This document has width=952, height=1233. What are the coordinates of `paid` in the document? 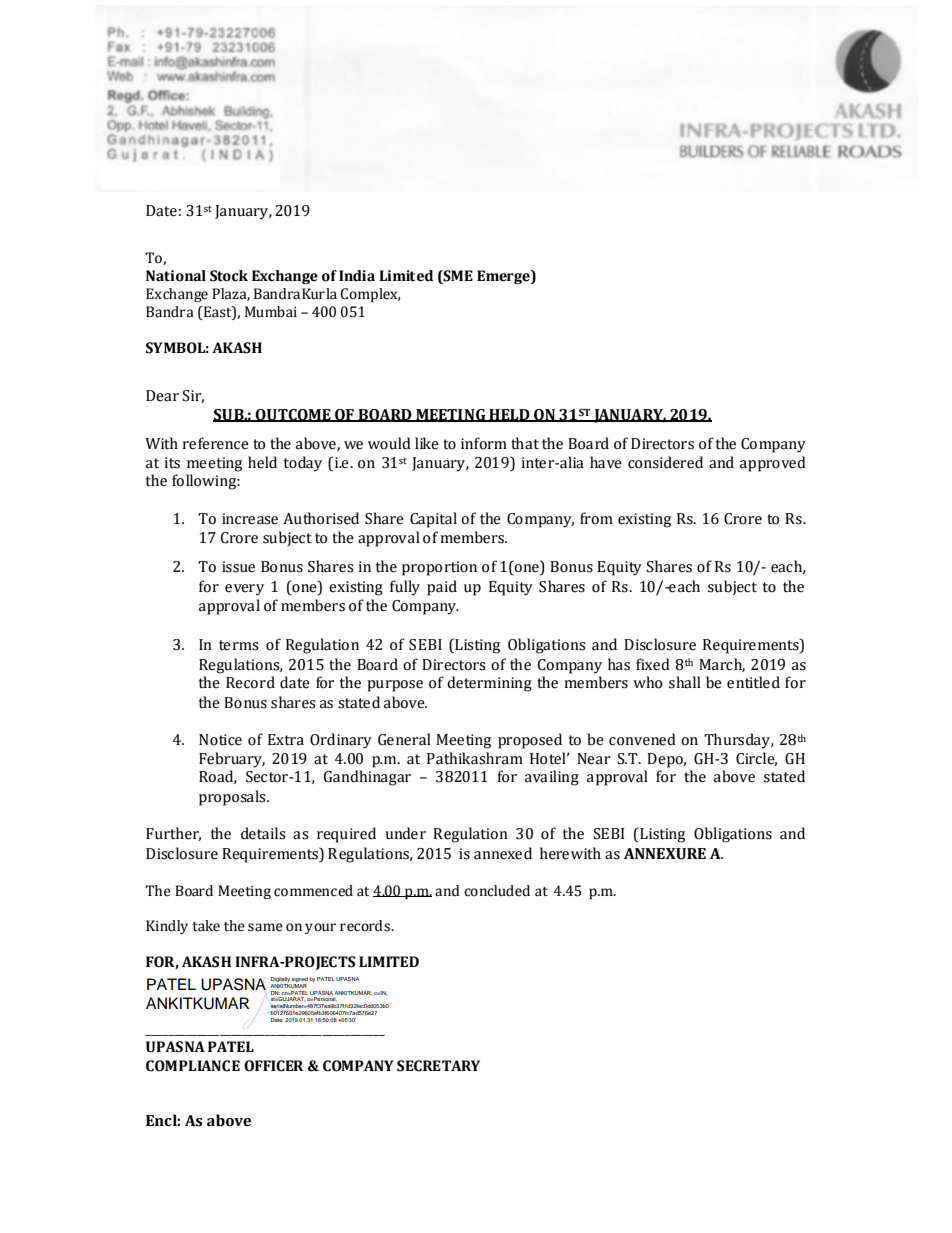 It's located at (442, 588).
